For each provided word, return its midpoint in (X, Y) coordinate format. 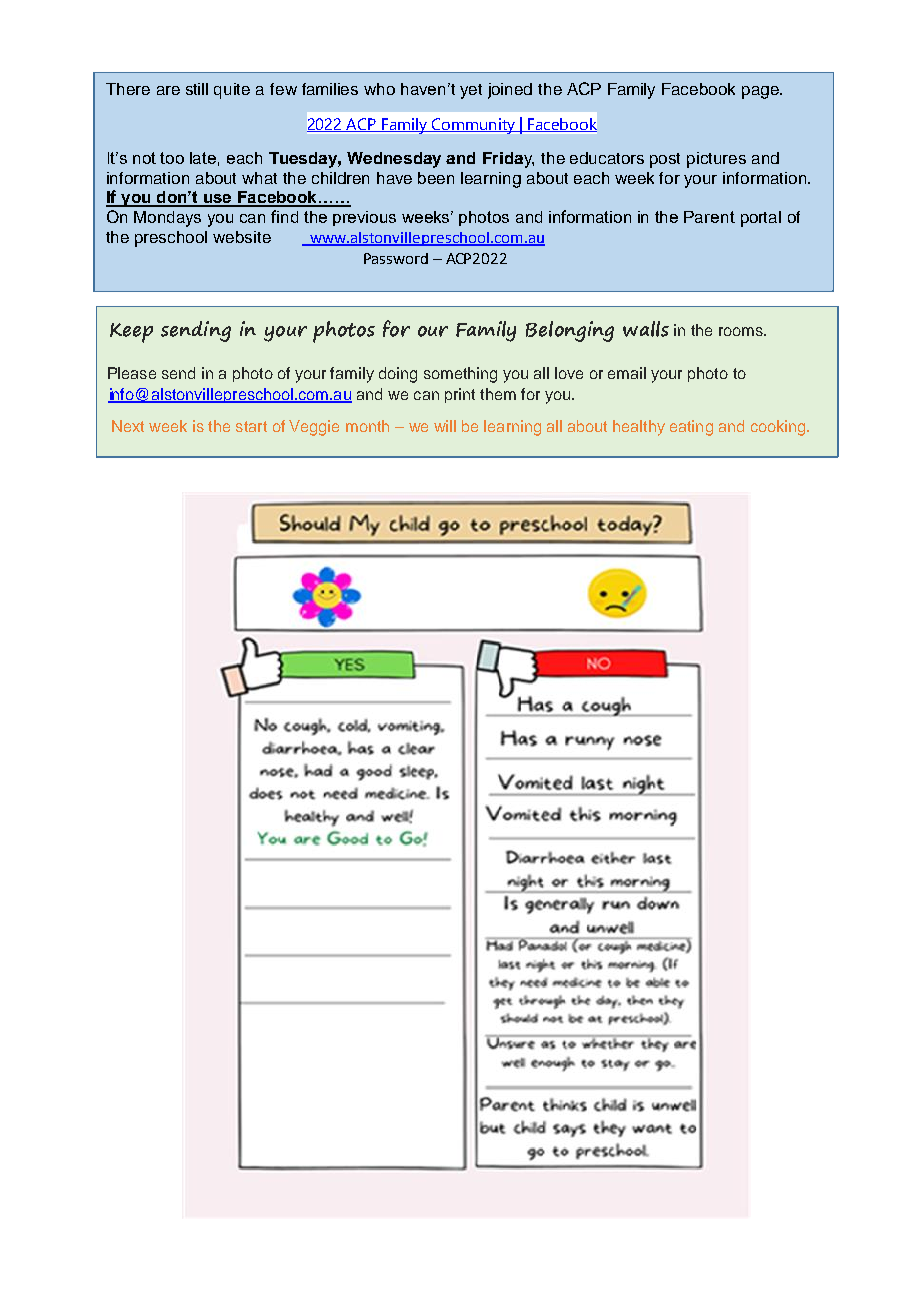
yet (471, 91)
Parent (709, 217)
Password (396, 258)
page (761, 92)
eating (691, 428)
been (436, 178)
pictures (716, 160)
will (445, 426)
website (242, 237)
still (197, 89)
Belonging (570, 331)
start (251, 426)
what (259, 178)
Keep (131, 333)
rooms (742, 331)
